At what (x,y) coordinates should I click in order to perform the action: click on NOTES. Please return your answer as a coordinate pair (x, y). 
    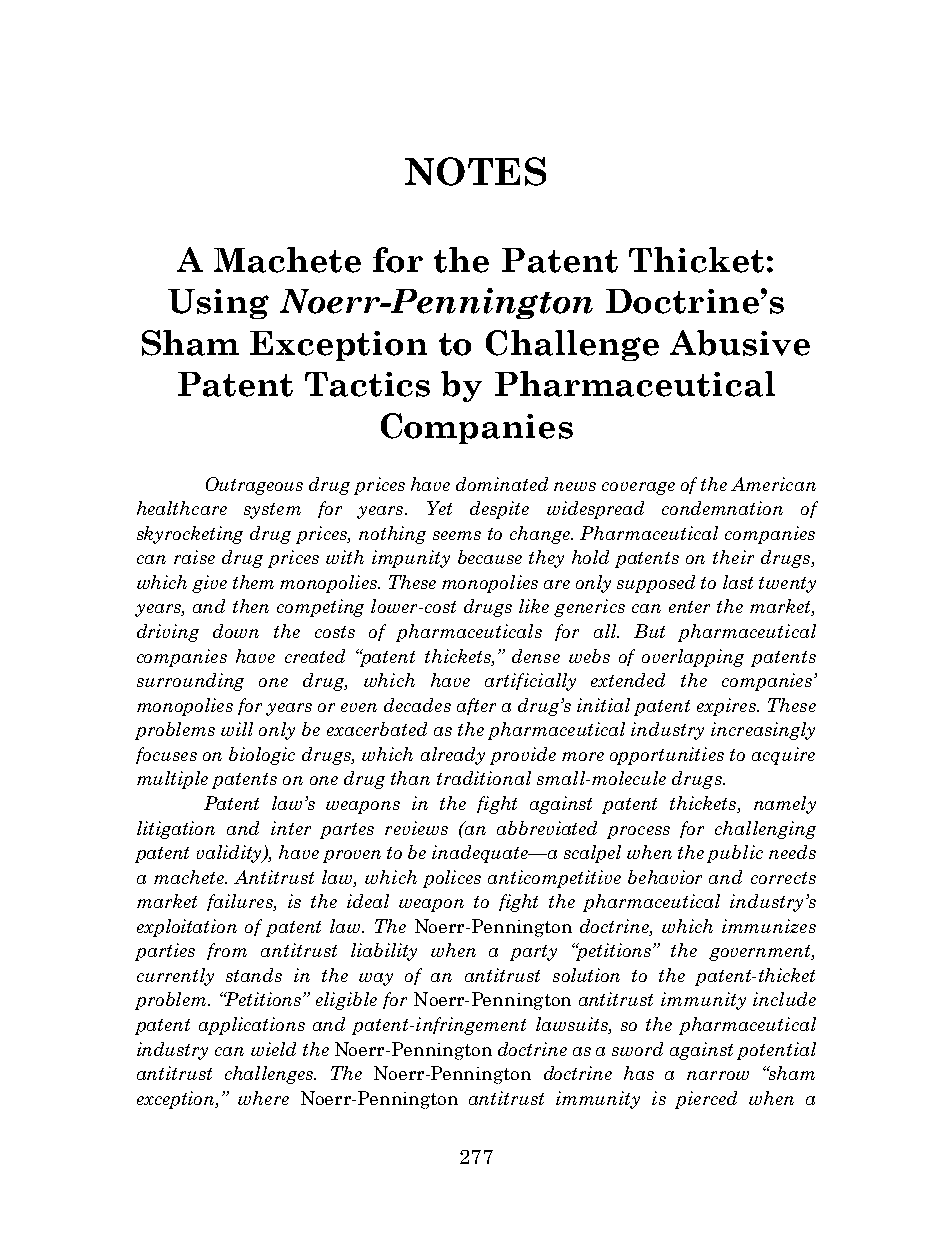
    Looking at the image, I should click on (475, 171).
